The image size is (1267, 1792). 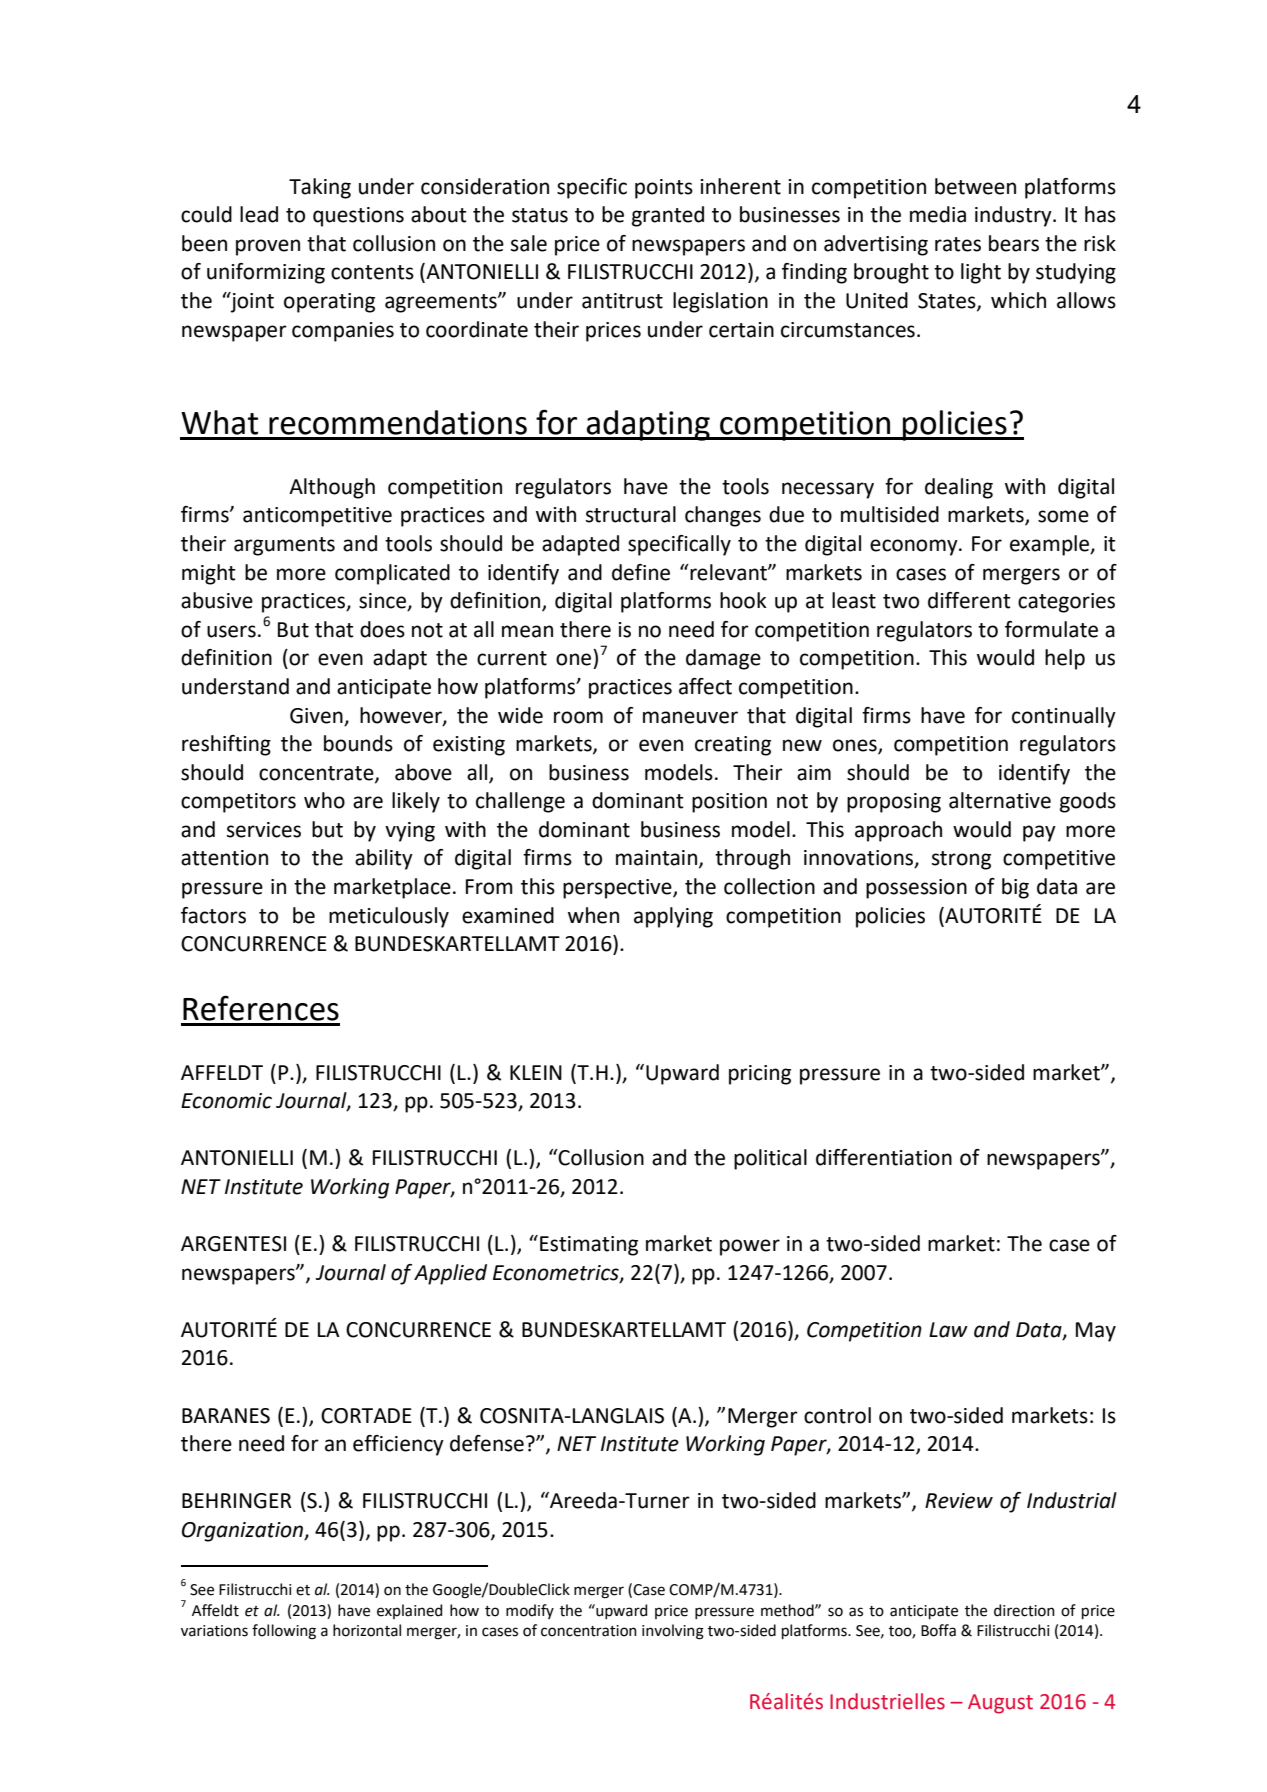 What do you see at coordinates (668, 216) in the document?
I see `granted` at bounding box center [668, 216].
